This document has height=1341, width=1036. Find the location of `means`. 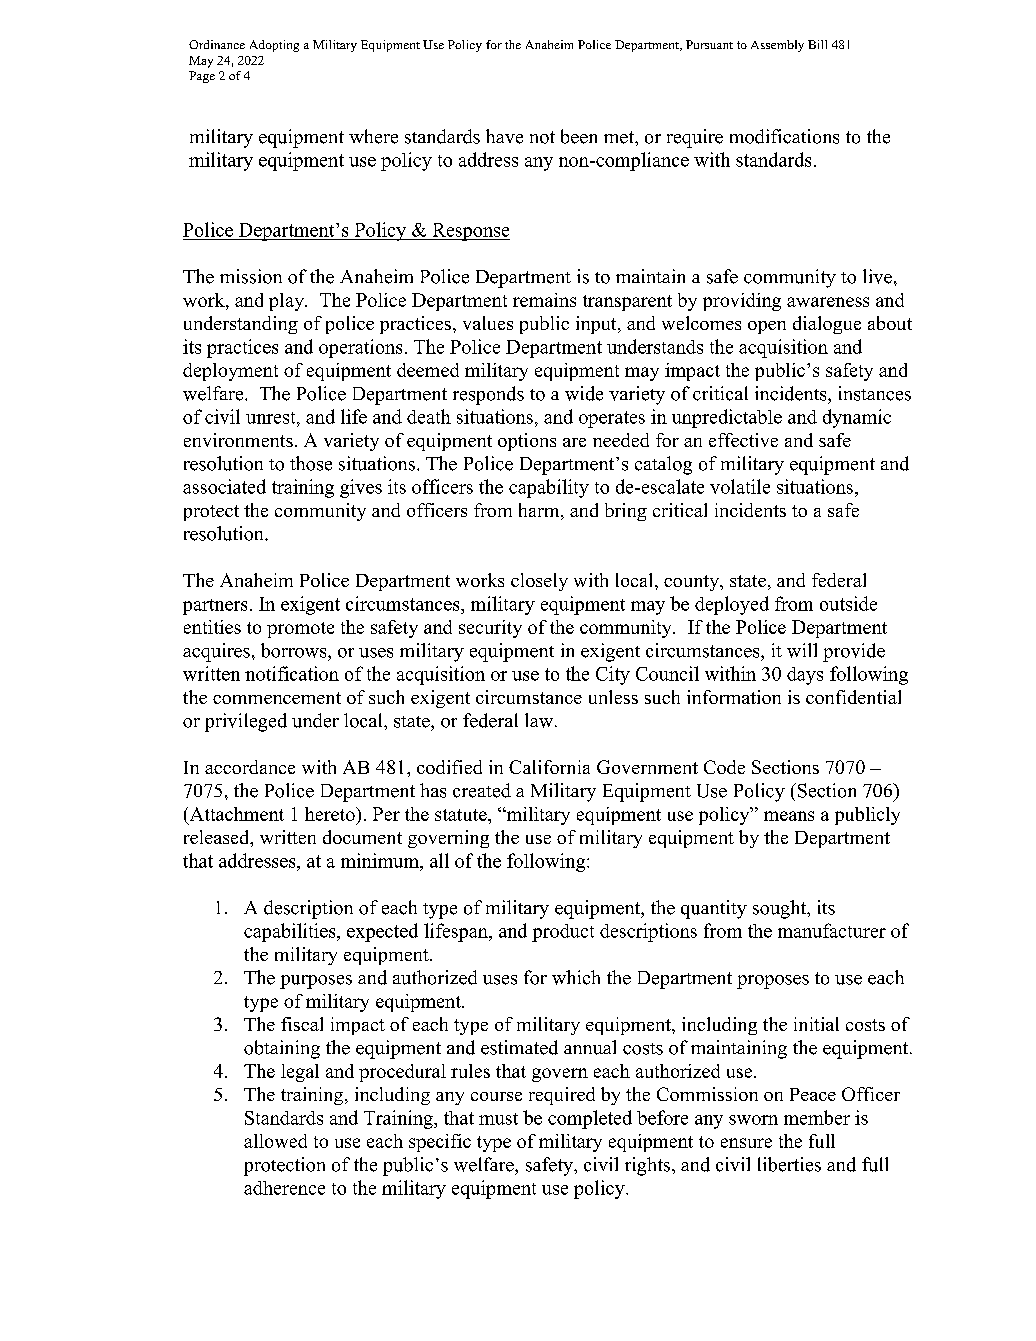

means is located at coordinates (789, 816).
